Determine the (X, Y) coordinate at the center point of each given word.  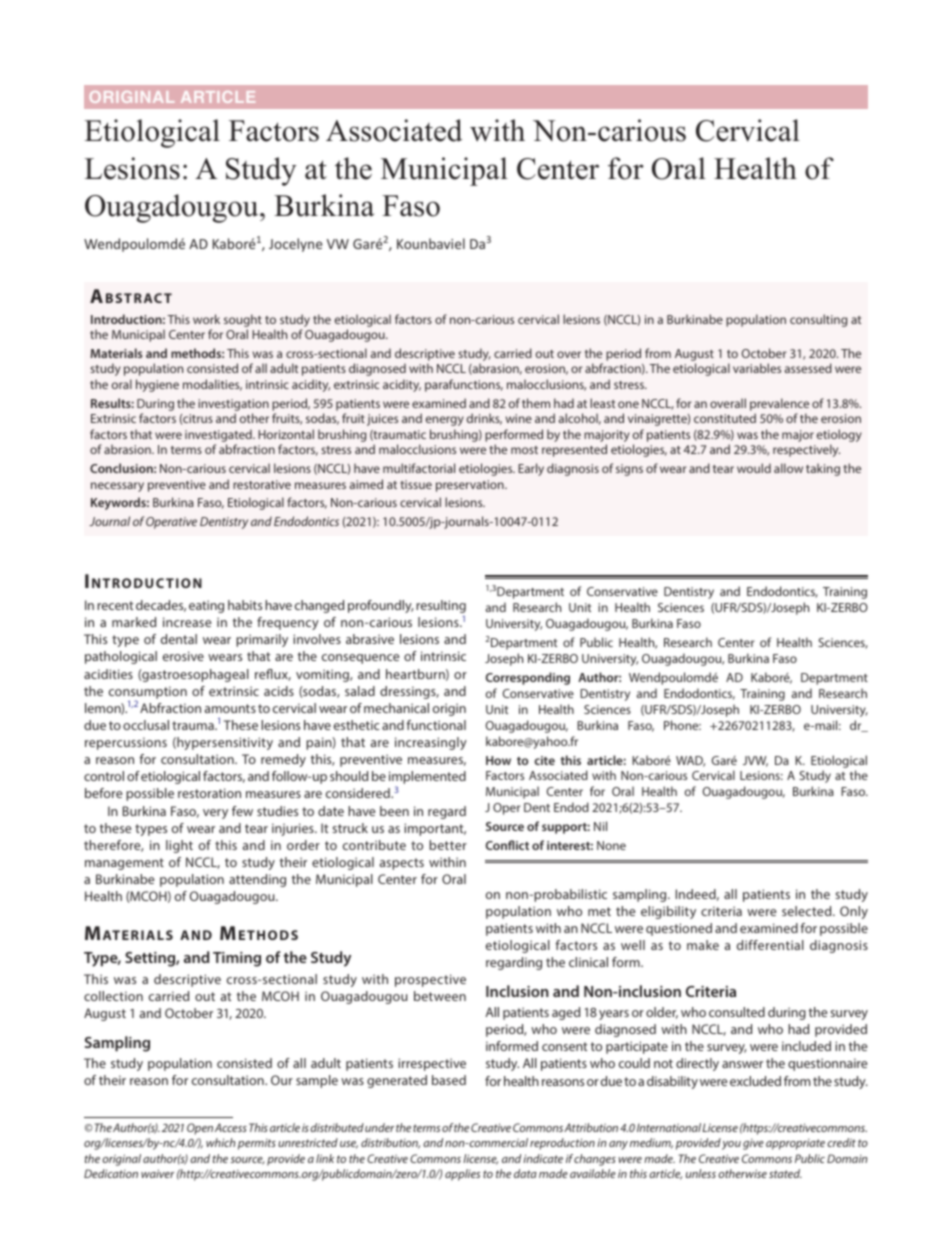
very (215, 814)
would (754, 468)
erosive (183, 656)
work (206, 319)
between (440, 996)
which (220, 1142)
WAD (690, 761)
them (536, 403)
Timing (237, 959)
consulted (737, 1012)
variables (757, 368)
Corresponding (527, 678)
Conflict (507, 845)
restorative (262, 484)
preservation (471, 486)
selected (808, 911)
